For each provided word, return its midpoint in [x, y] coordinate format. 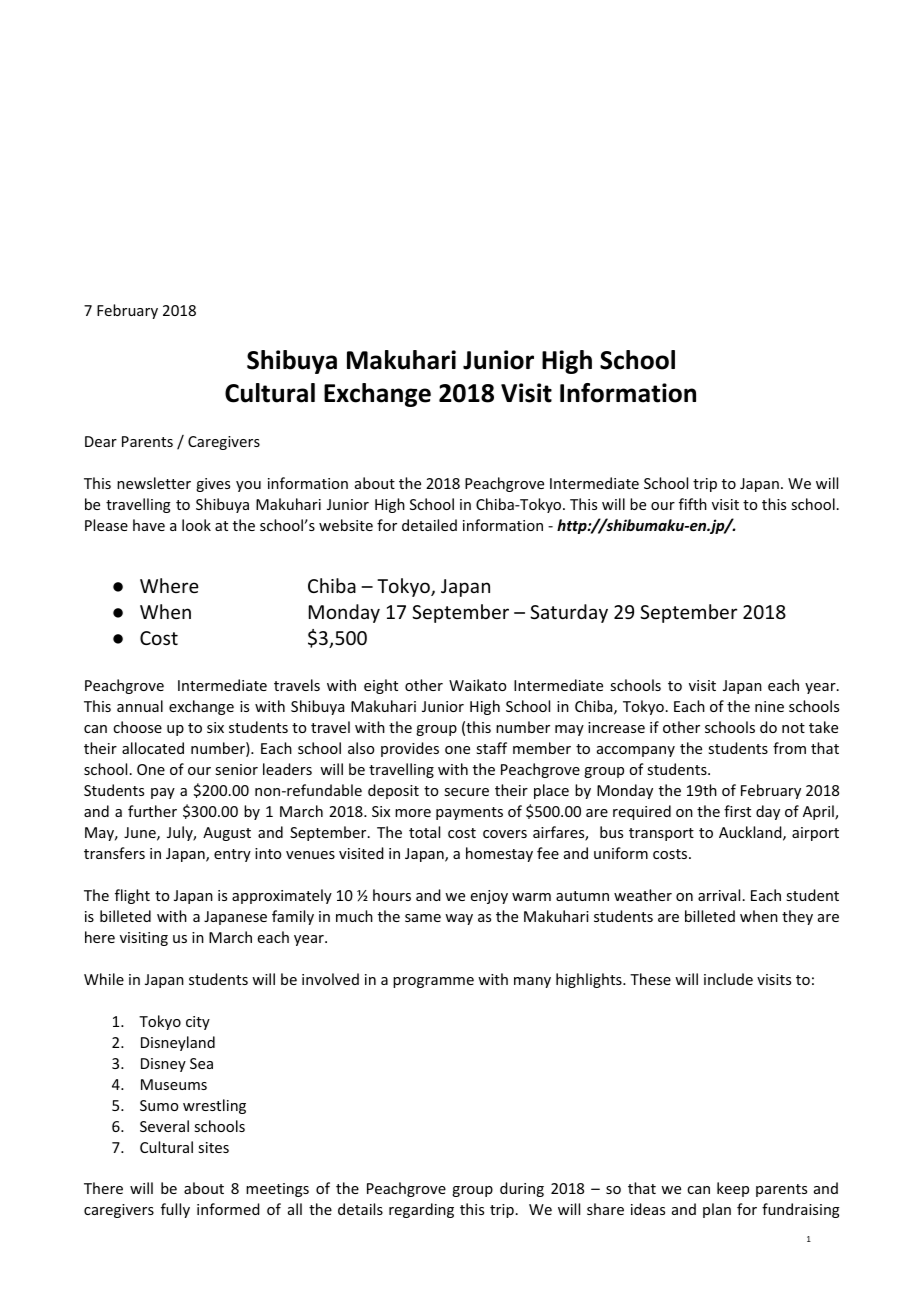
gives [213, 485]
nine [769, 706]
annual [140, 706]
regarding [421, 1210]
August [227, 834]
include [728, 979]
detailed [429, 525]
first [737, 811]
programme [433, 982]
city [198, 1023]
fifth [693, 504]
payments [469, 813]
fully [175, 1210]
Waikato [477, 685]
